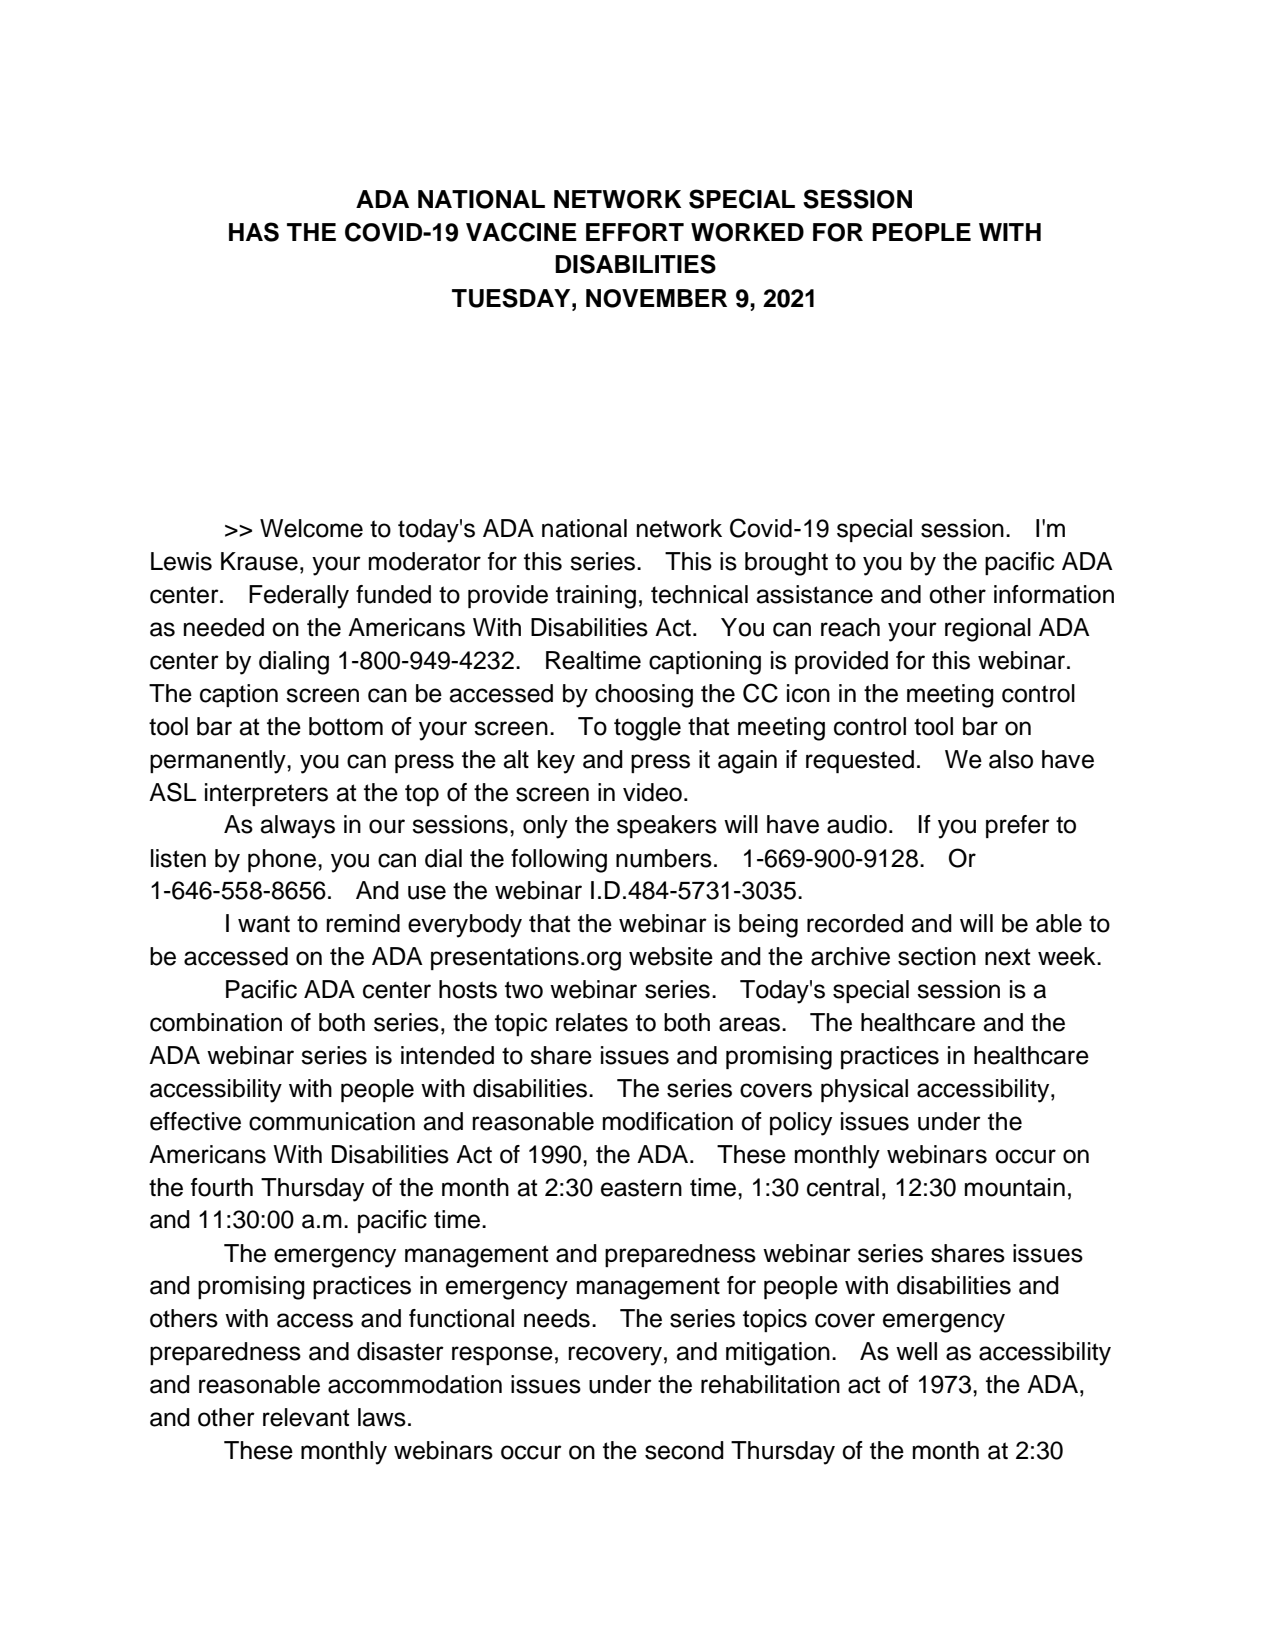 Image resolution: width=1270 pixels, height=1643 pixels. Describe the element at coordinates (332, 1121) in the screenshot. I see `communication` at that location.
